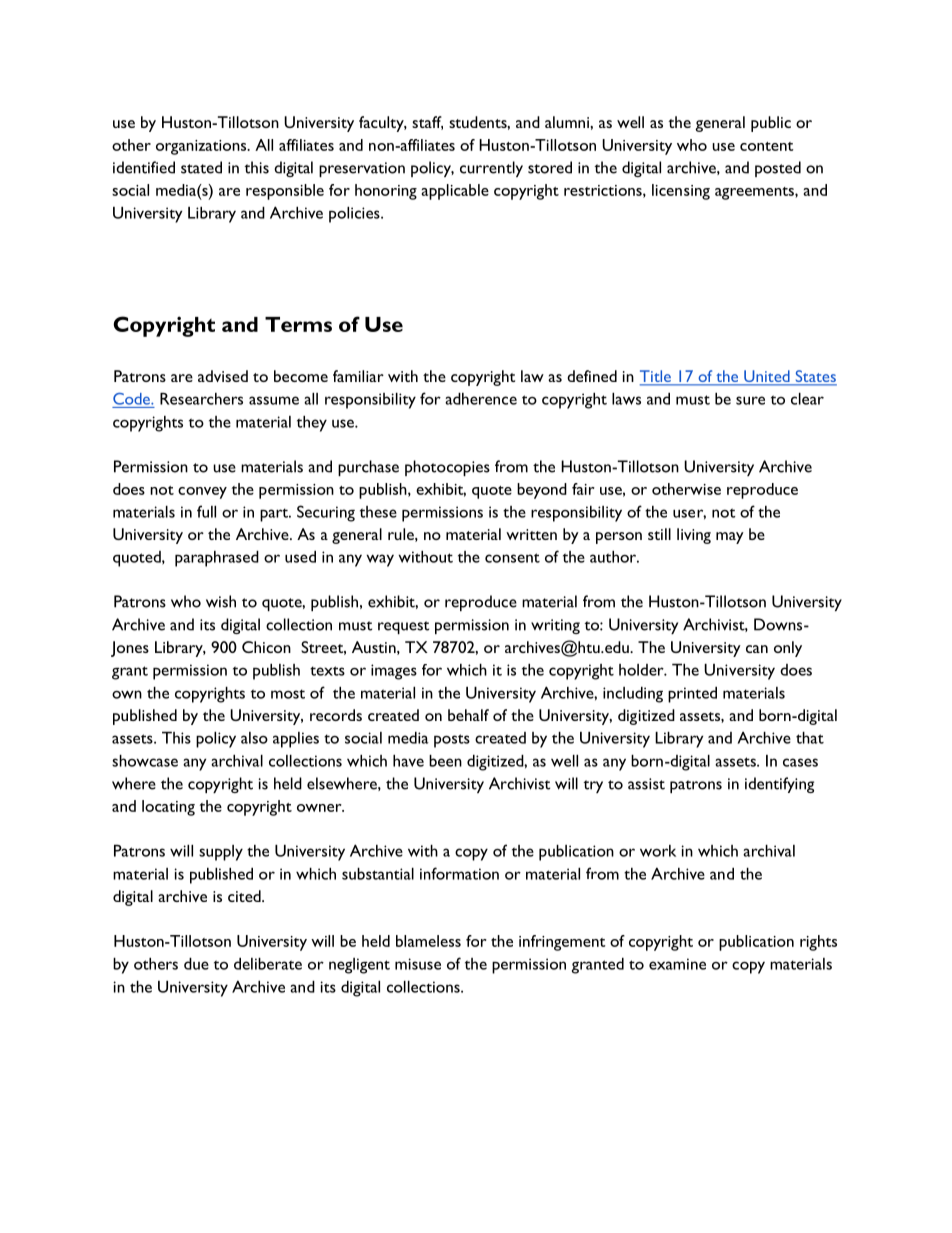 This image has width=952, height=1233. Describe the element at coordinates (196, 964) in the image. I see `due` at that location.
